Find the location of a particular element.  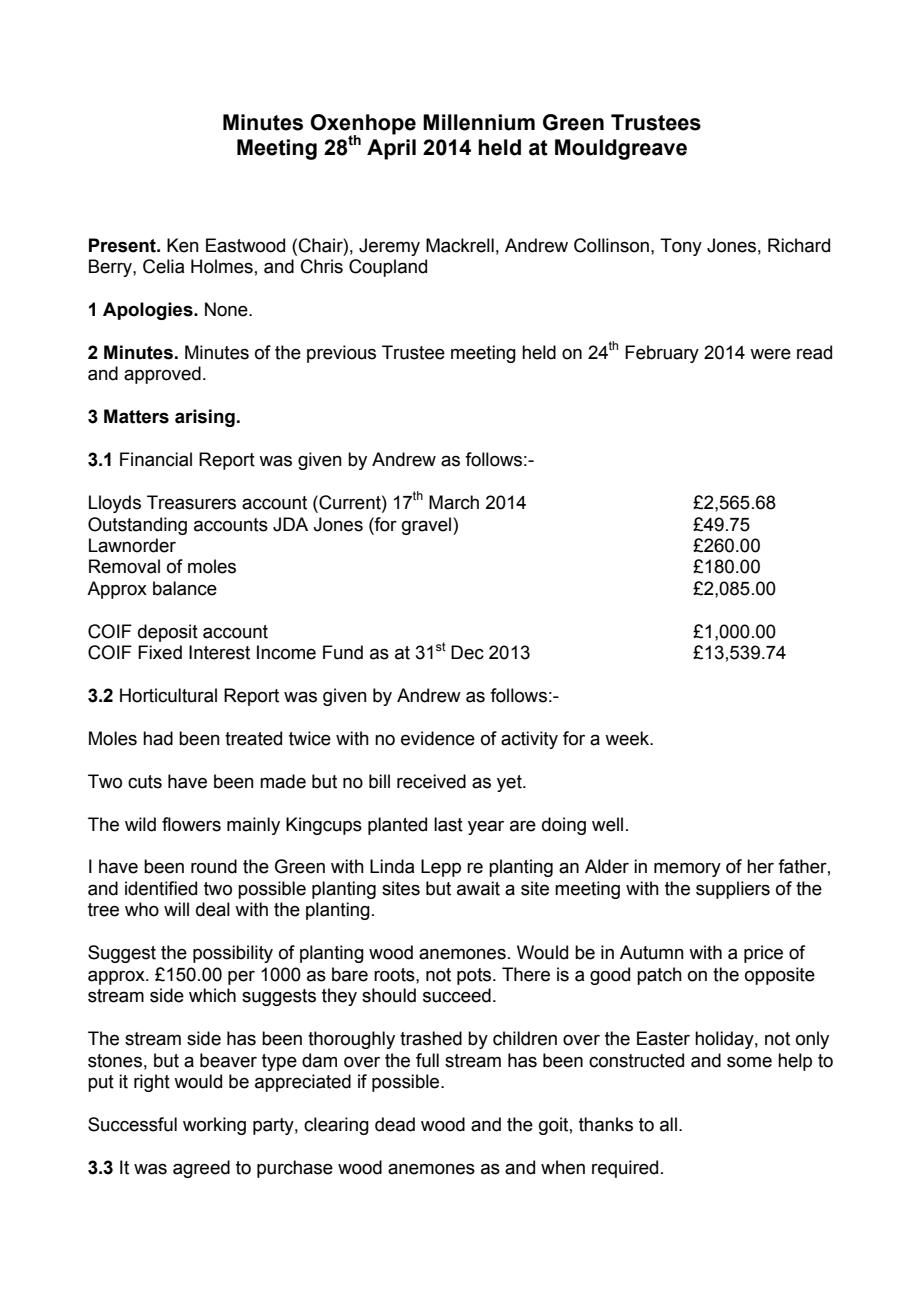

March is located at coordinates (454, 502).
